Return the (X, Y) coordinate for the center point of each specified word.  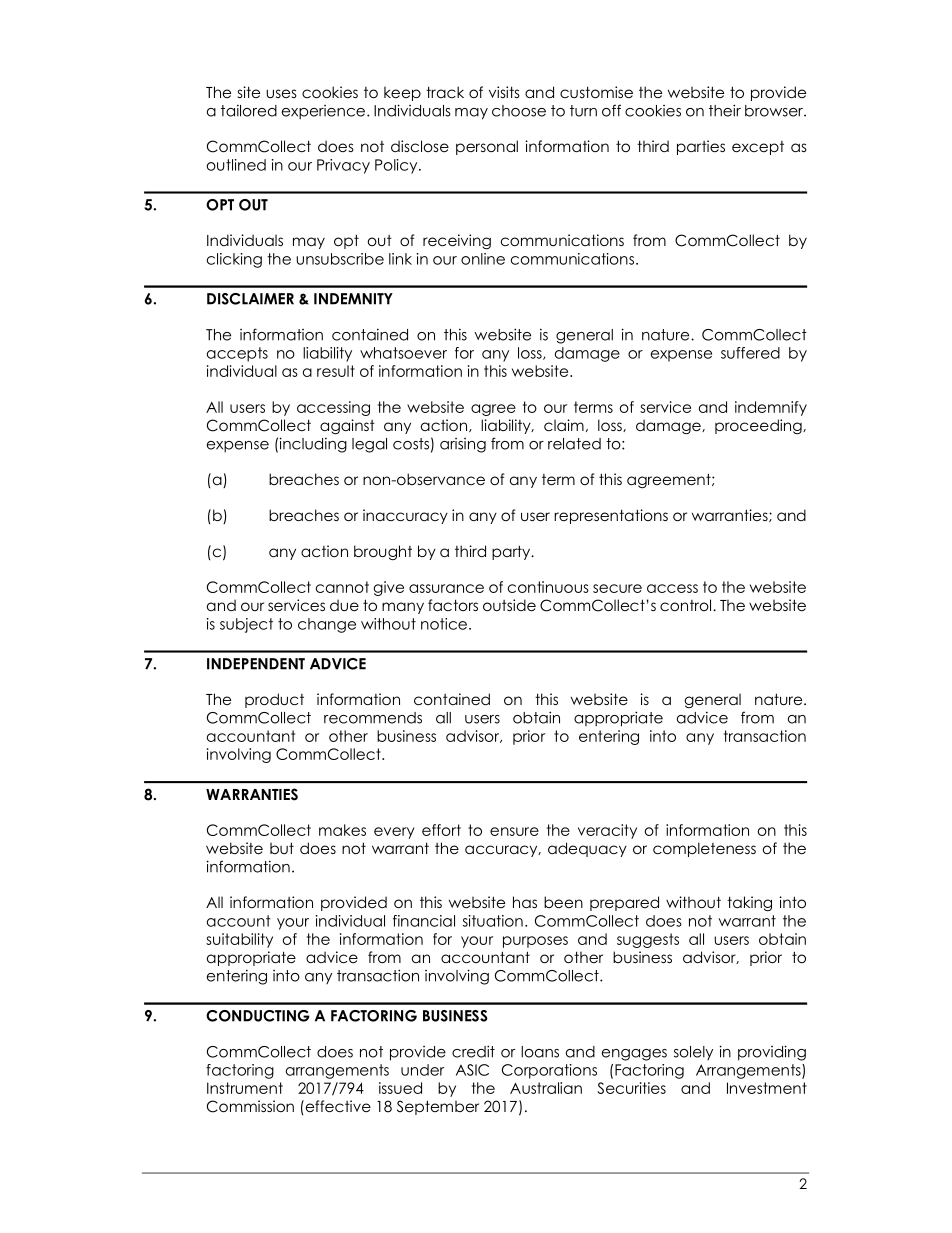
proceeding (759, 426)
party (512, 552)
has (525, 902)
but (282, 848)
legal (369, 445)
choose (519, 111)
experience (325, 112)
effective (337, 1106)
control (685, 605)
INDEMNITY (353, 299)
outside (509, 605)
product (274, 700)
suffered (750, 353)
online (483, 259)
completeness (704, 849)
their (725, 110)
